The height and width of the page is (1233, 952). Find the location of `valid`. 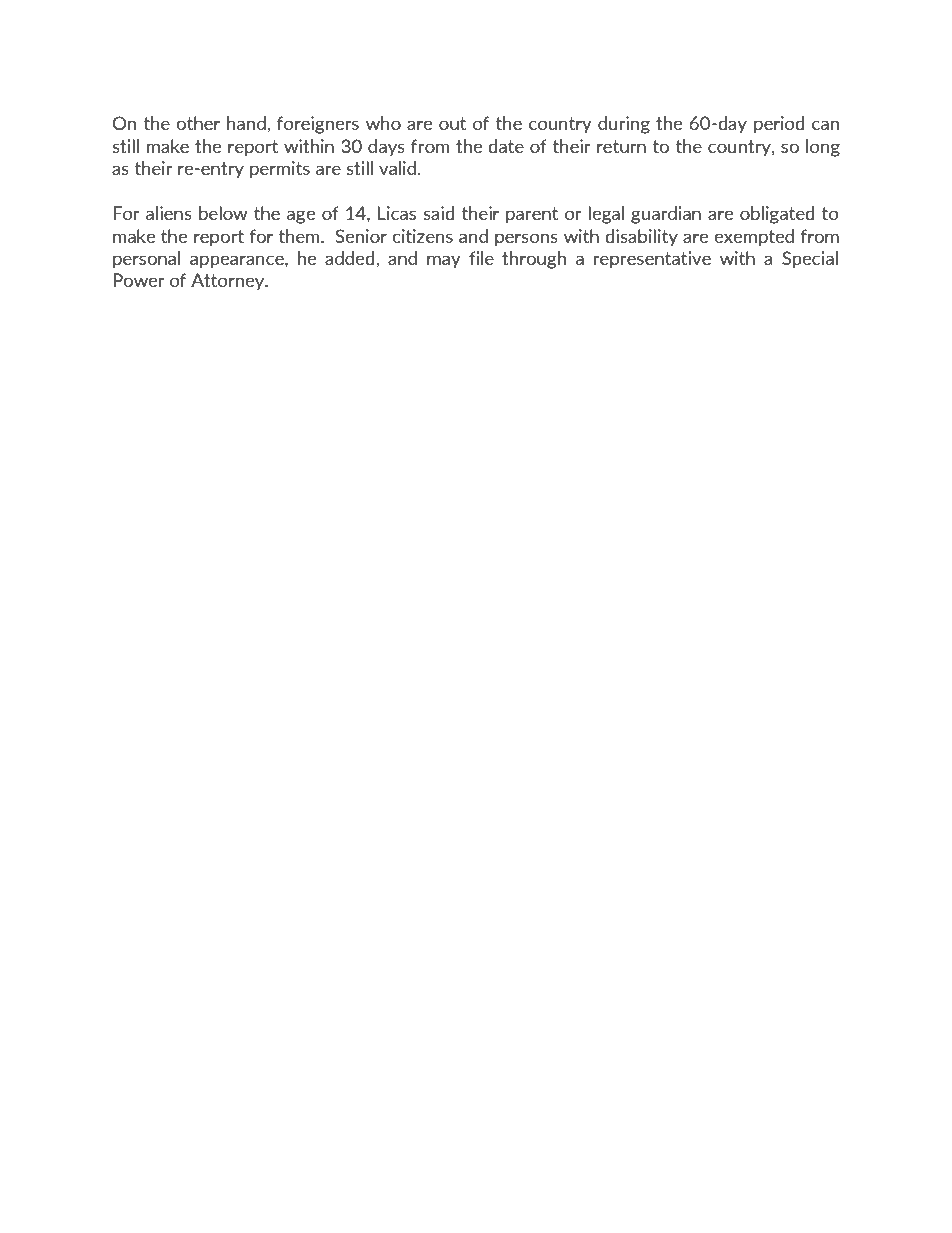

valid is located at coordinates (397, 168).
